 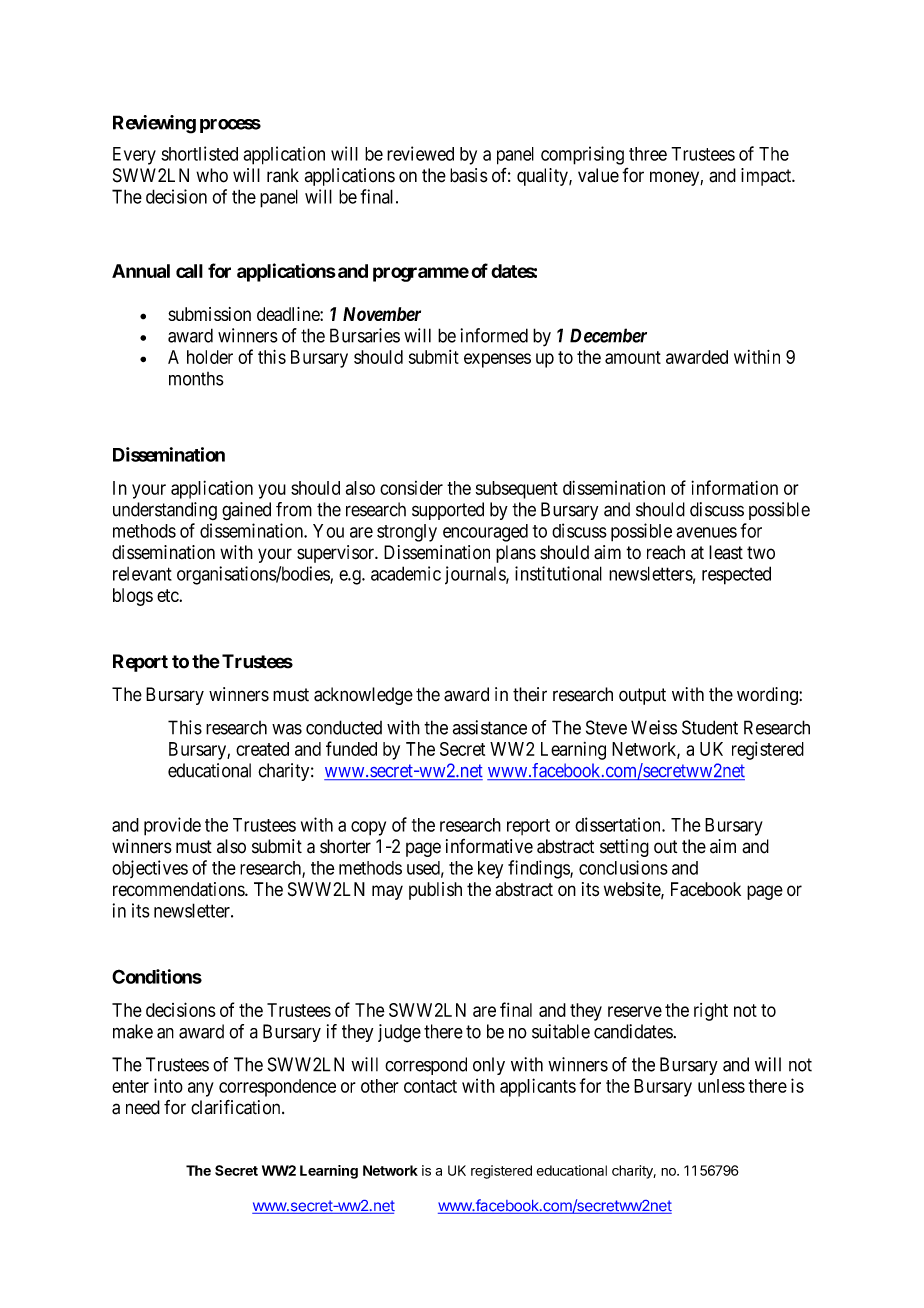 I want to click on unless, so click(x=721, y=1086).
